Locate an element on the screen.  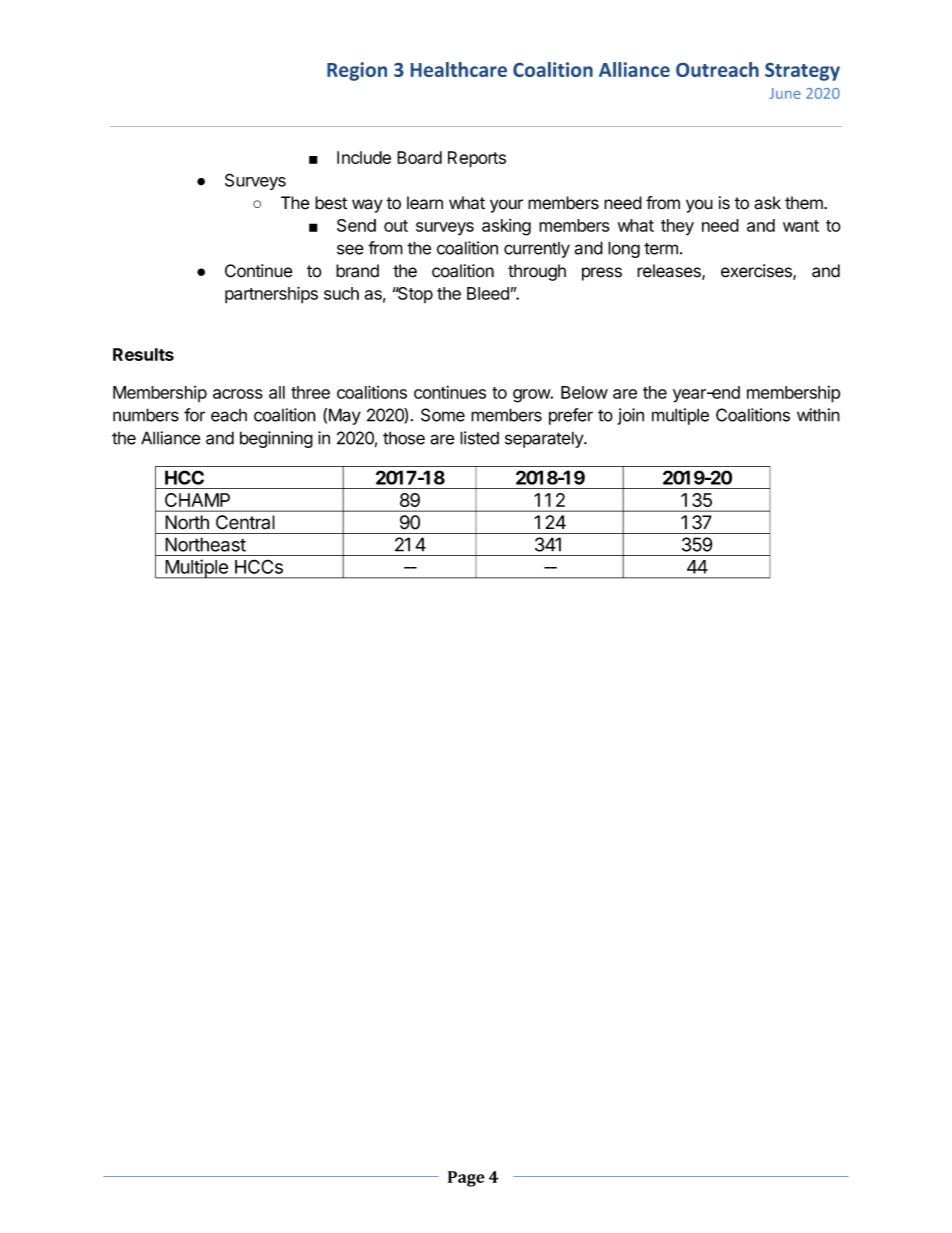
within is located at coordinates (818, 415).
